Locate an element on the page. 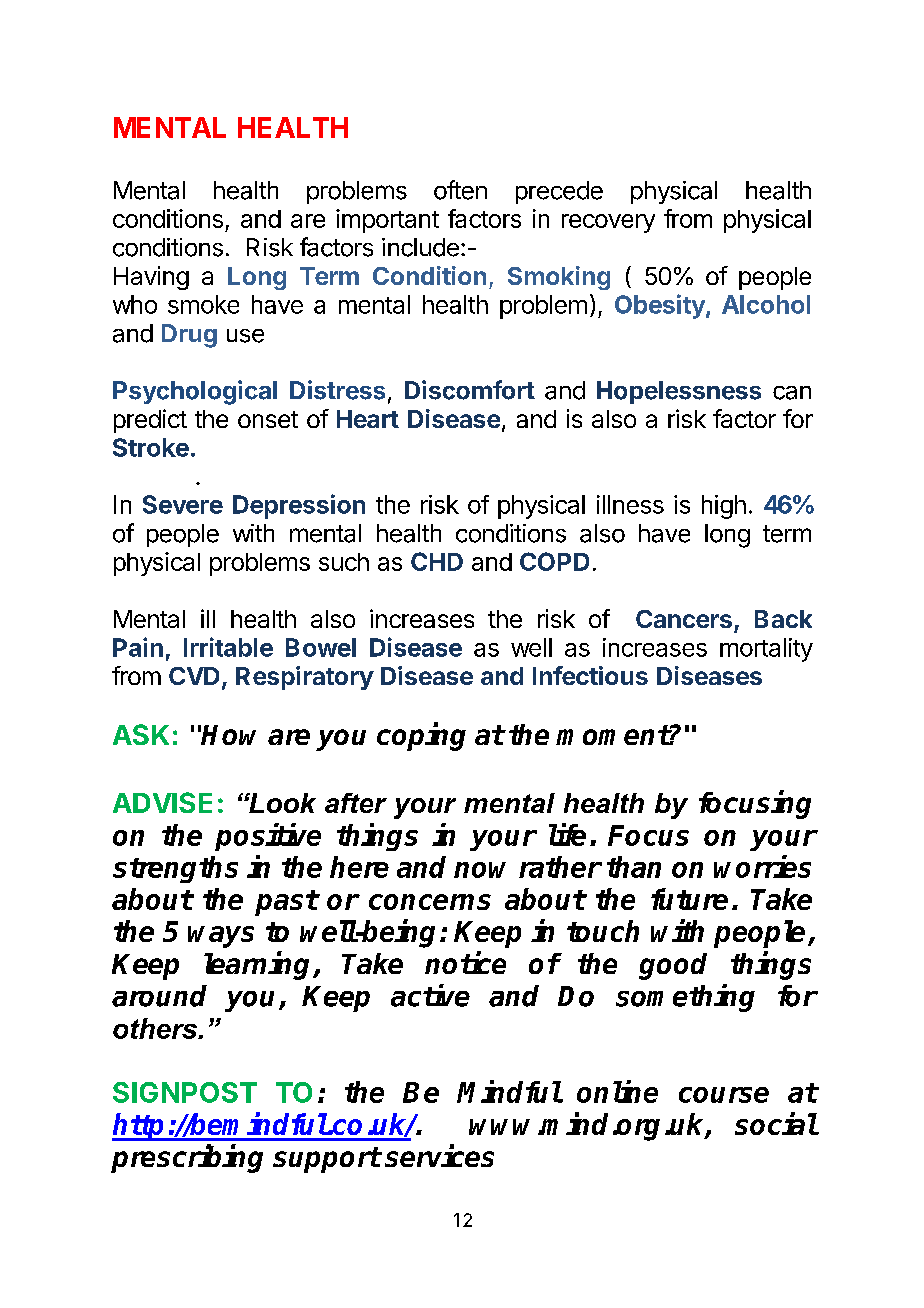  smoke is located at coordinates (203, 304).
